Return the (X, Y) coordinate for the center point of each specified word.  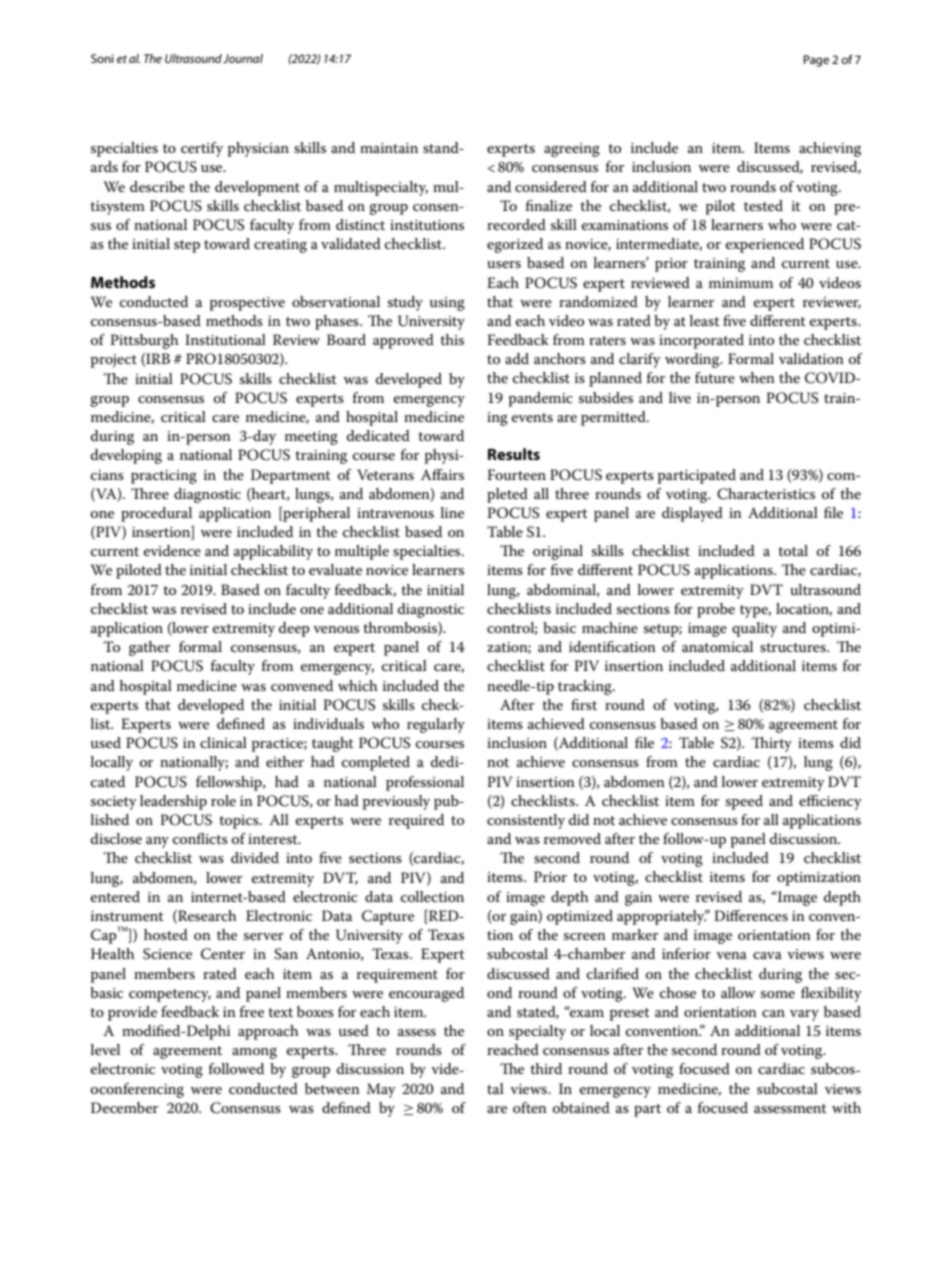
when (757, 377)
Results (514, 454)
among (254, 1053)
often (530, 1107)
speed (744, 802)
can (773, 1013)
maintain (389, 148)
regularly (436, 725)
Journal (243, 58)
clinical (223, 742)
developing (126, 456)
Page (816, 61)
